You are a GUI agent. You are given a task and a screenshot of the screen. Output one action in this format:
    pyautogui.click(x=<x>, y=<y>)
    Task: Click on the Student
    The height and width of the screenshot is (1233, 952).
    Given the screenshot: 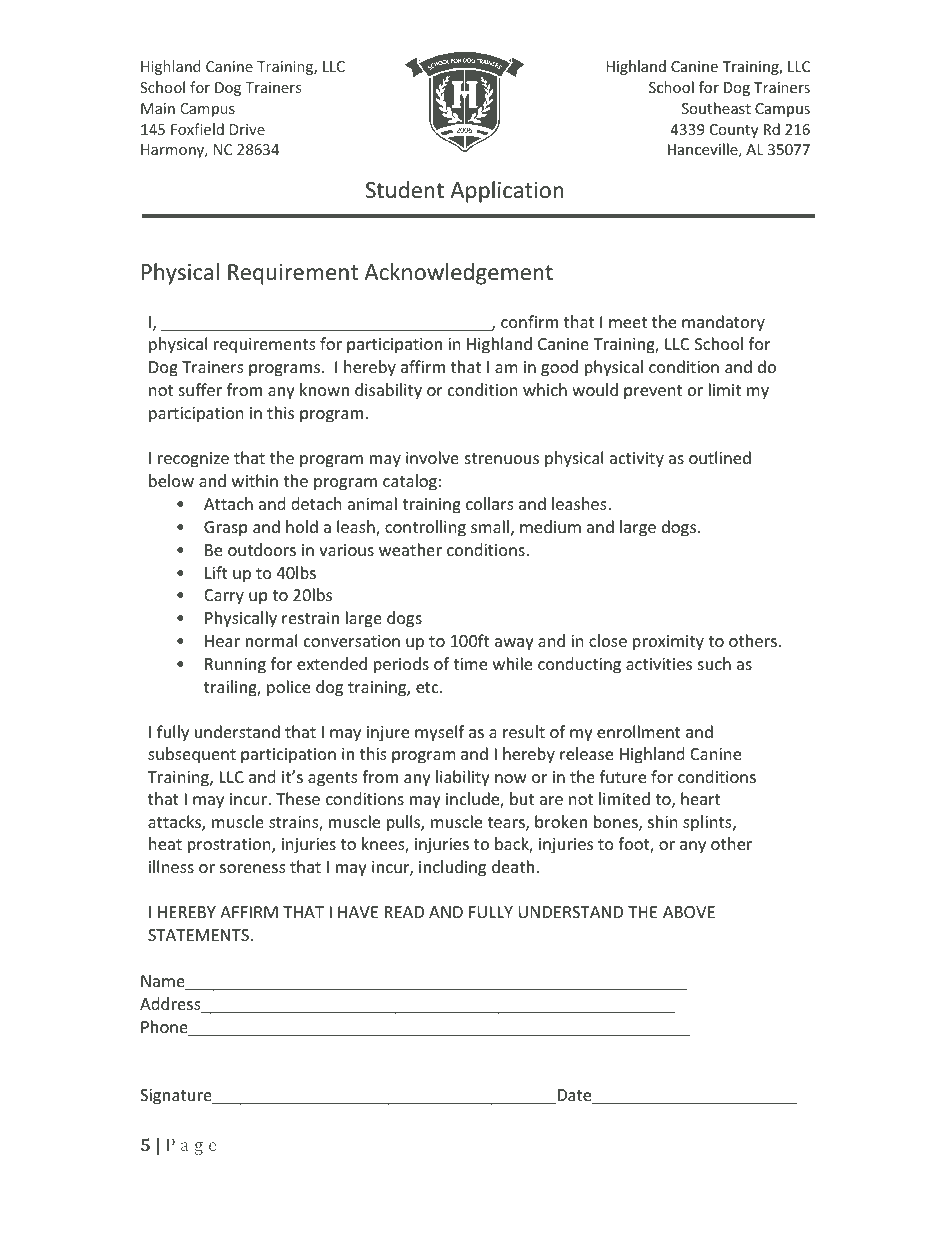 What is the action you would take?
    pyautogui.click(x=405, y=190)
